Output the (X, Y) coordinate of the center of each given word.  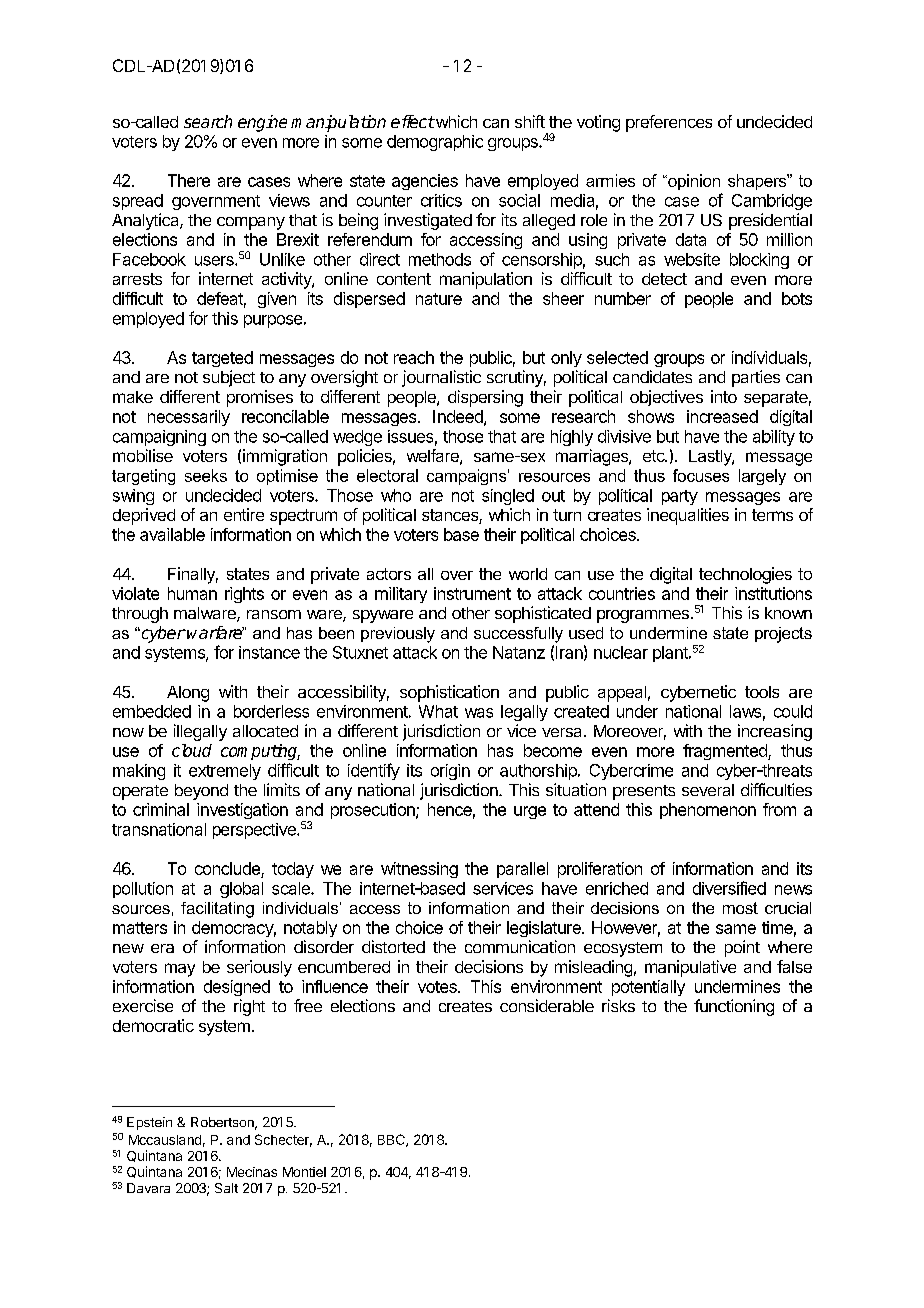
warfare (215, 632)
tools (762, 692)
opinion (693, 182)
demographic (435, 143)
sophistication (449, 693)
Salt (226, 1188)
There (189, 180)
